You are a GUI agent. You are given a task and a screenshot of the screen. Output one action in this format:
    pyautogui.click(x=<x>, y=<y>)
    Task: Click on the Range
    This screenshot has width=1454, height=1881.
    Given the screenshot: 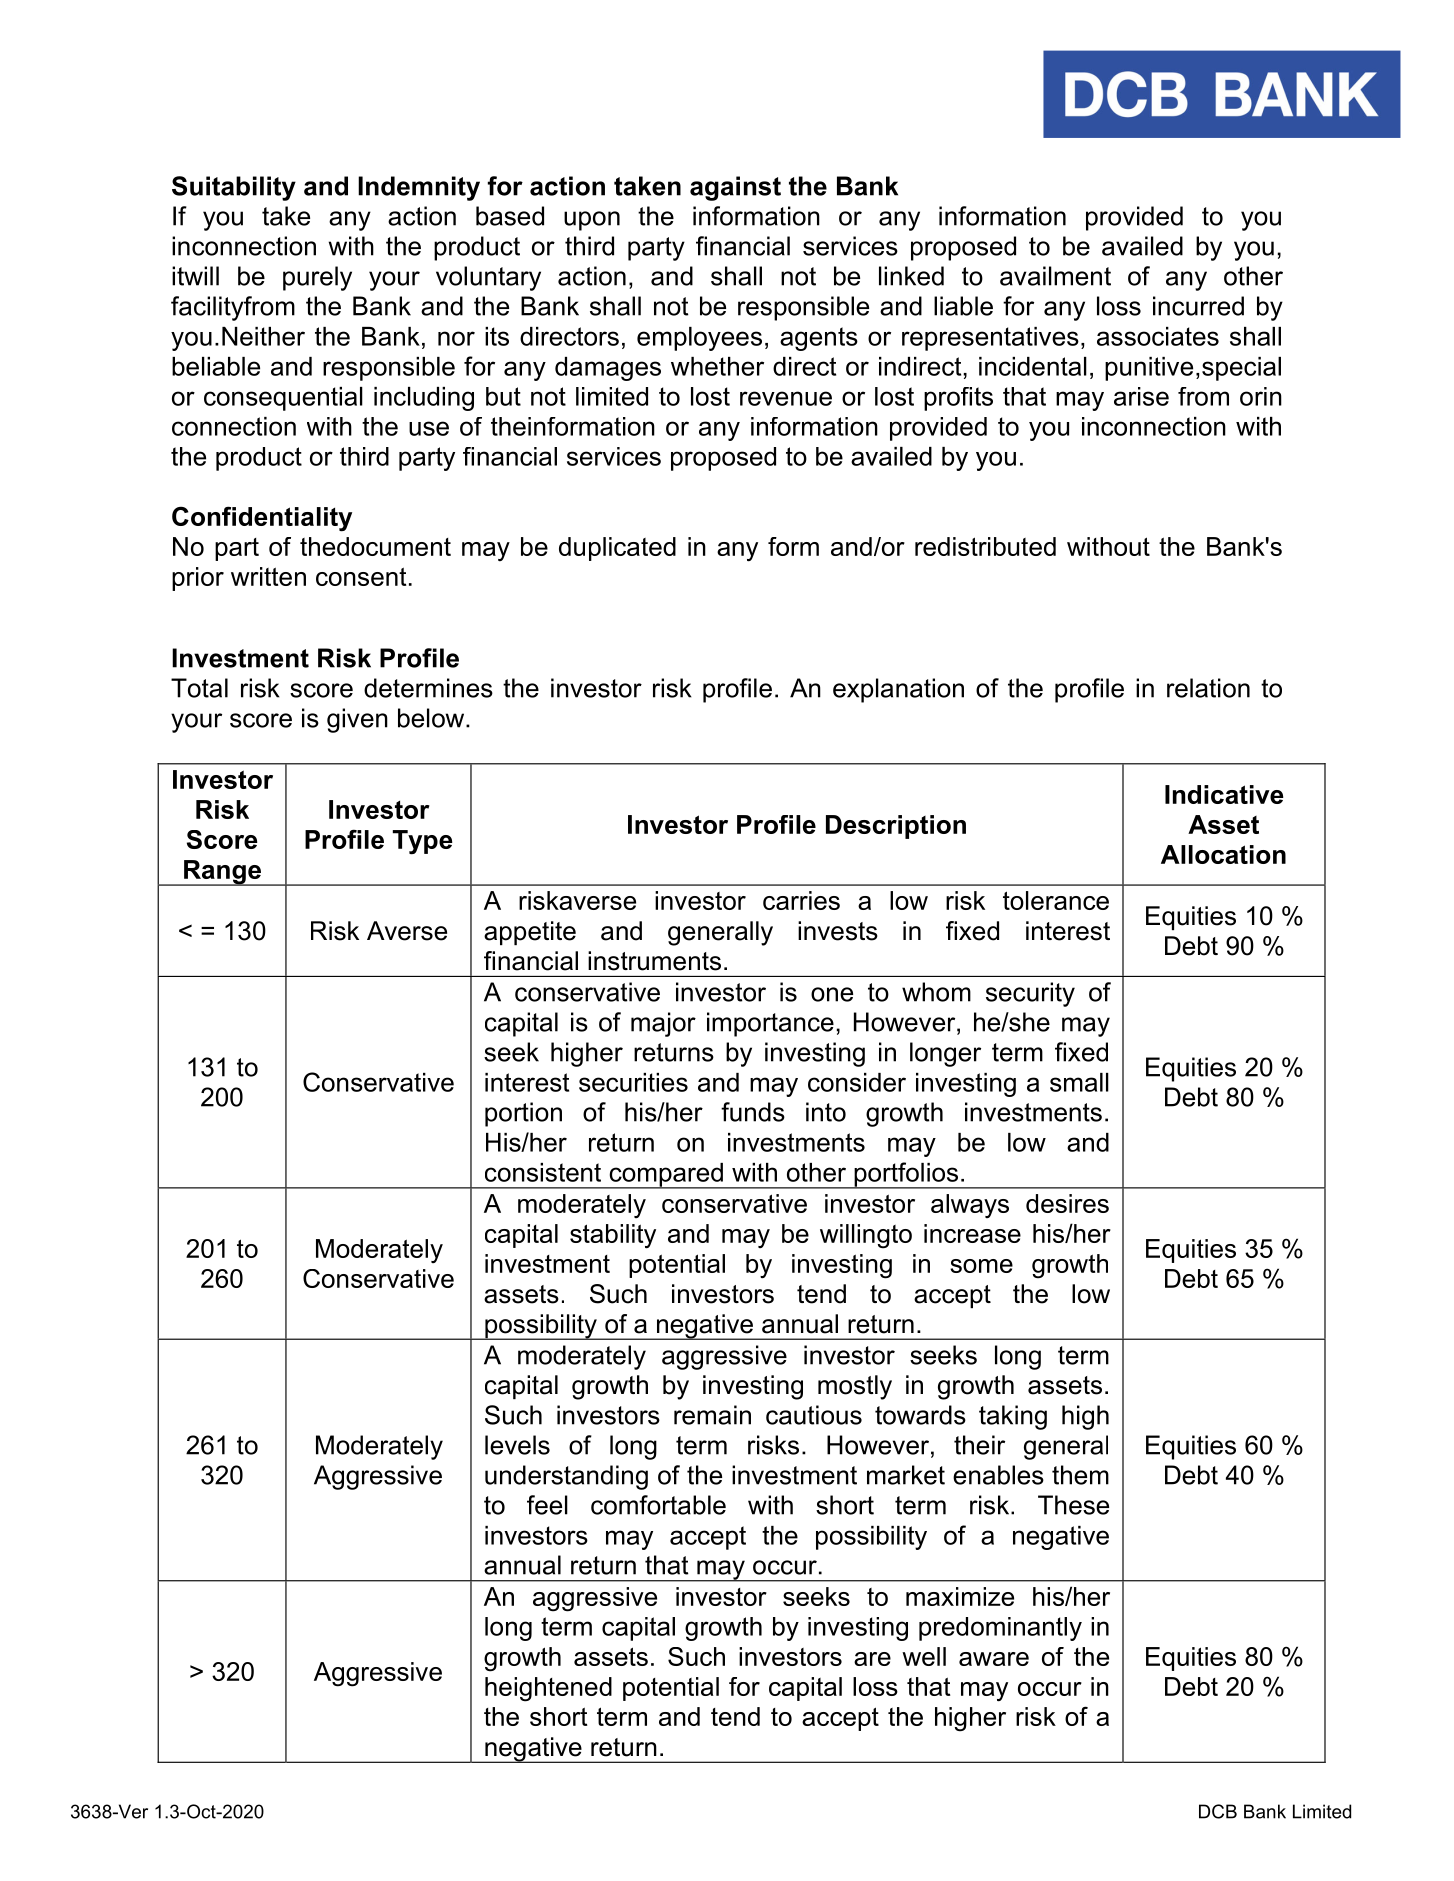 What is the action you would take?
    pyautogui.click(x=222, y=873)
